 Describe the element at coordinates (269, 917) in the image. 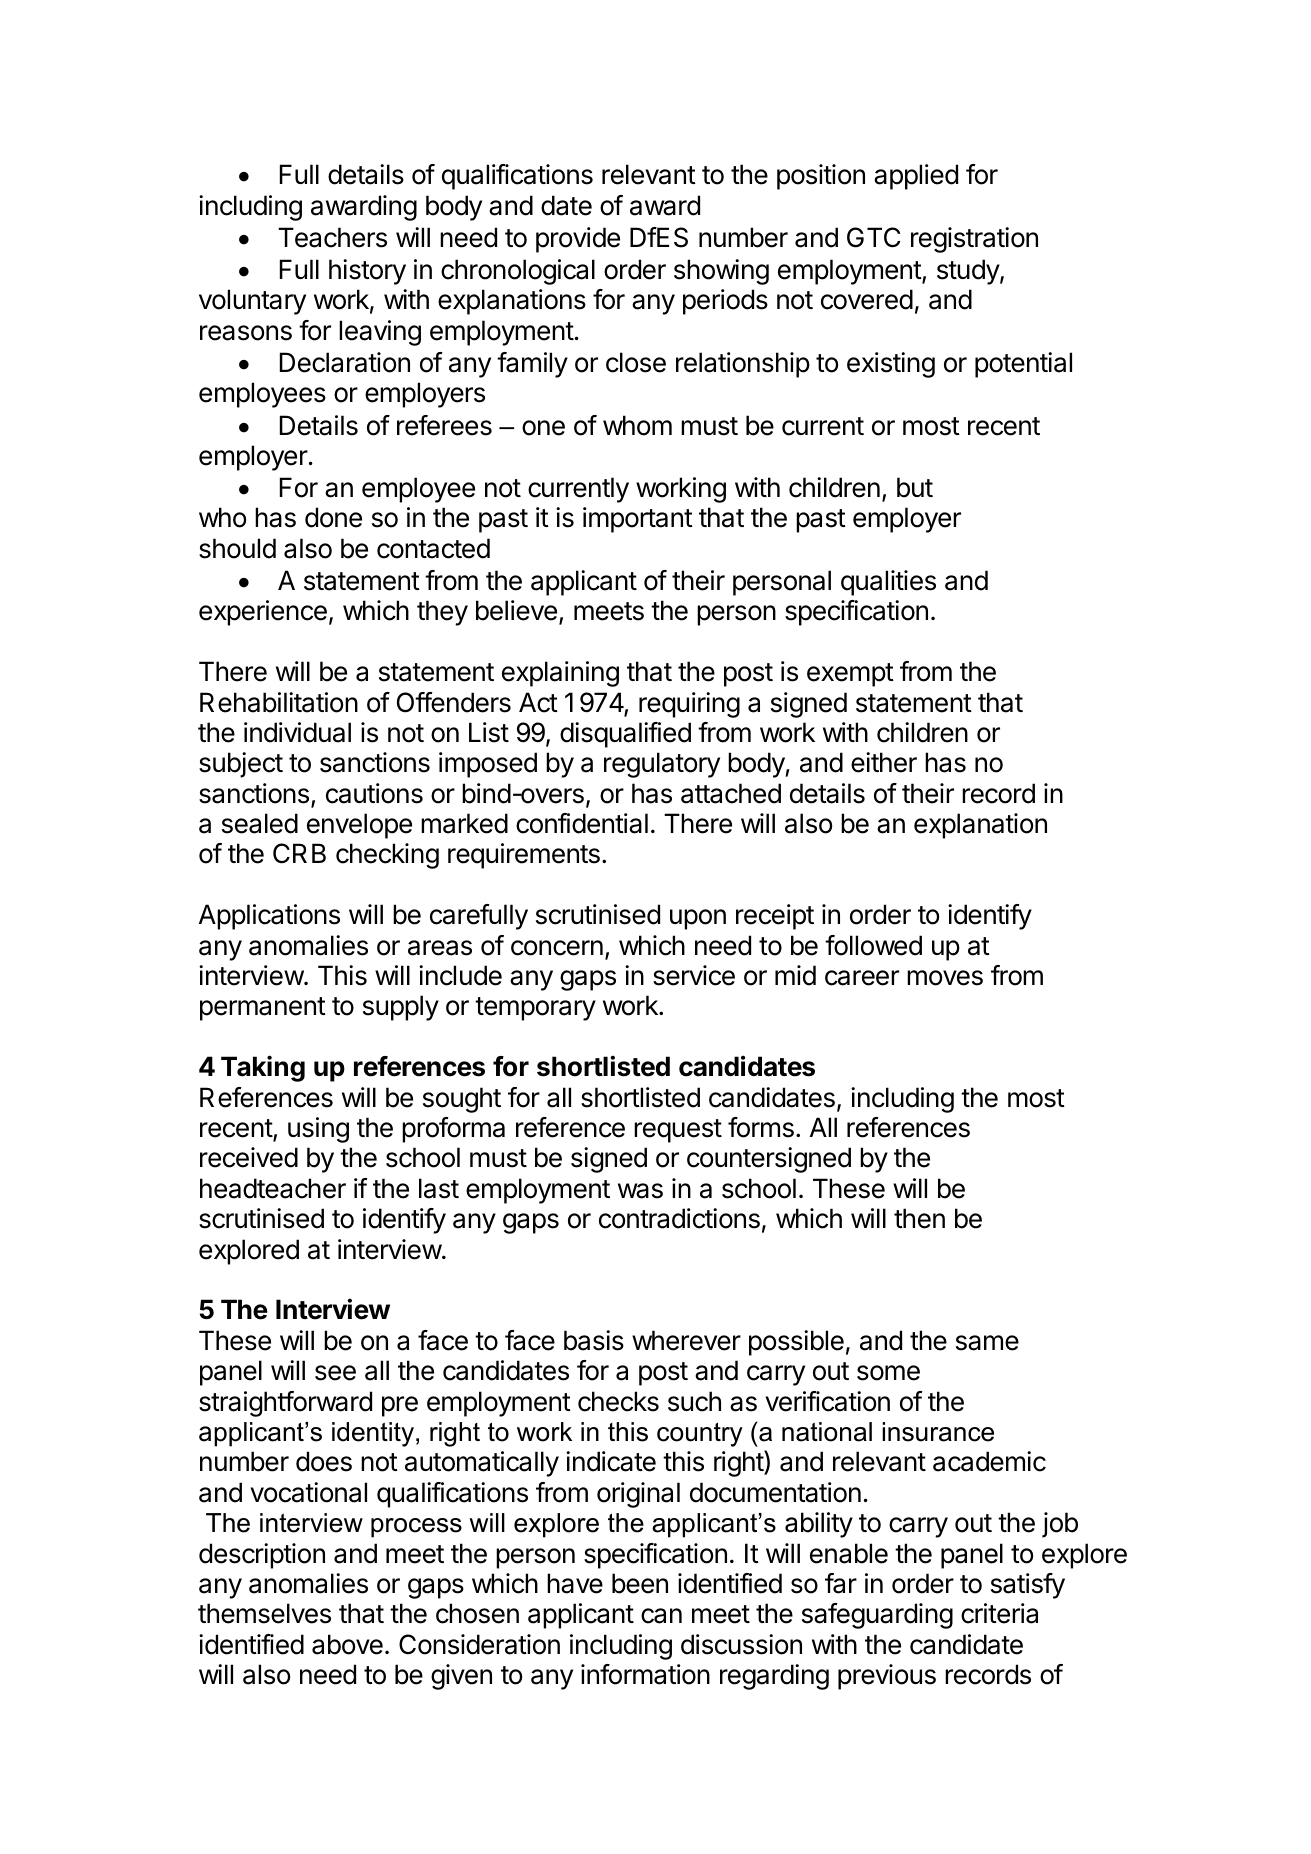

I see `Applications` at that location.
